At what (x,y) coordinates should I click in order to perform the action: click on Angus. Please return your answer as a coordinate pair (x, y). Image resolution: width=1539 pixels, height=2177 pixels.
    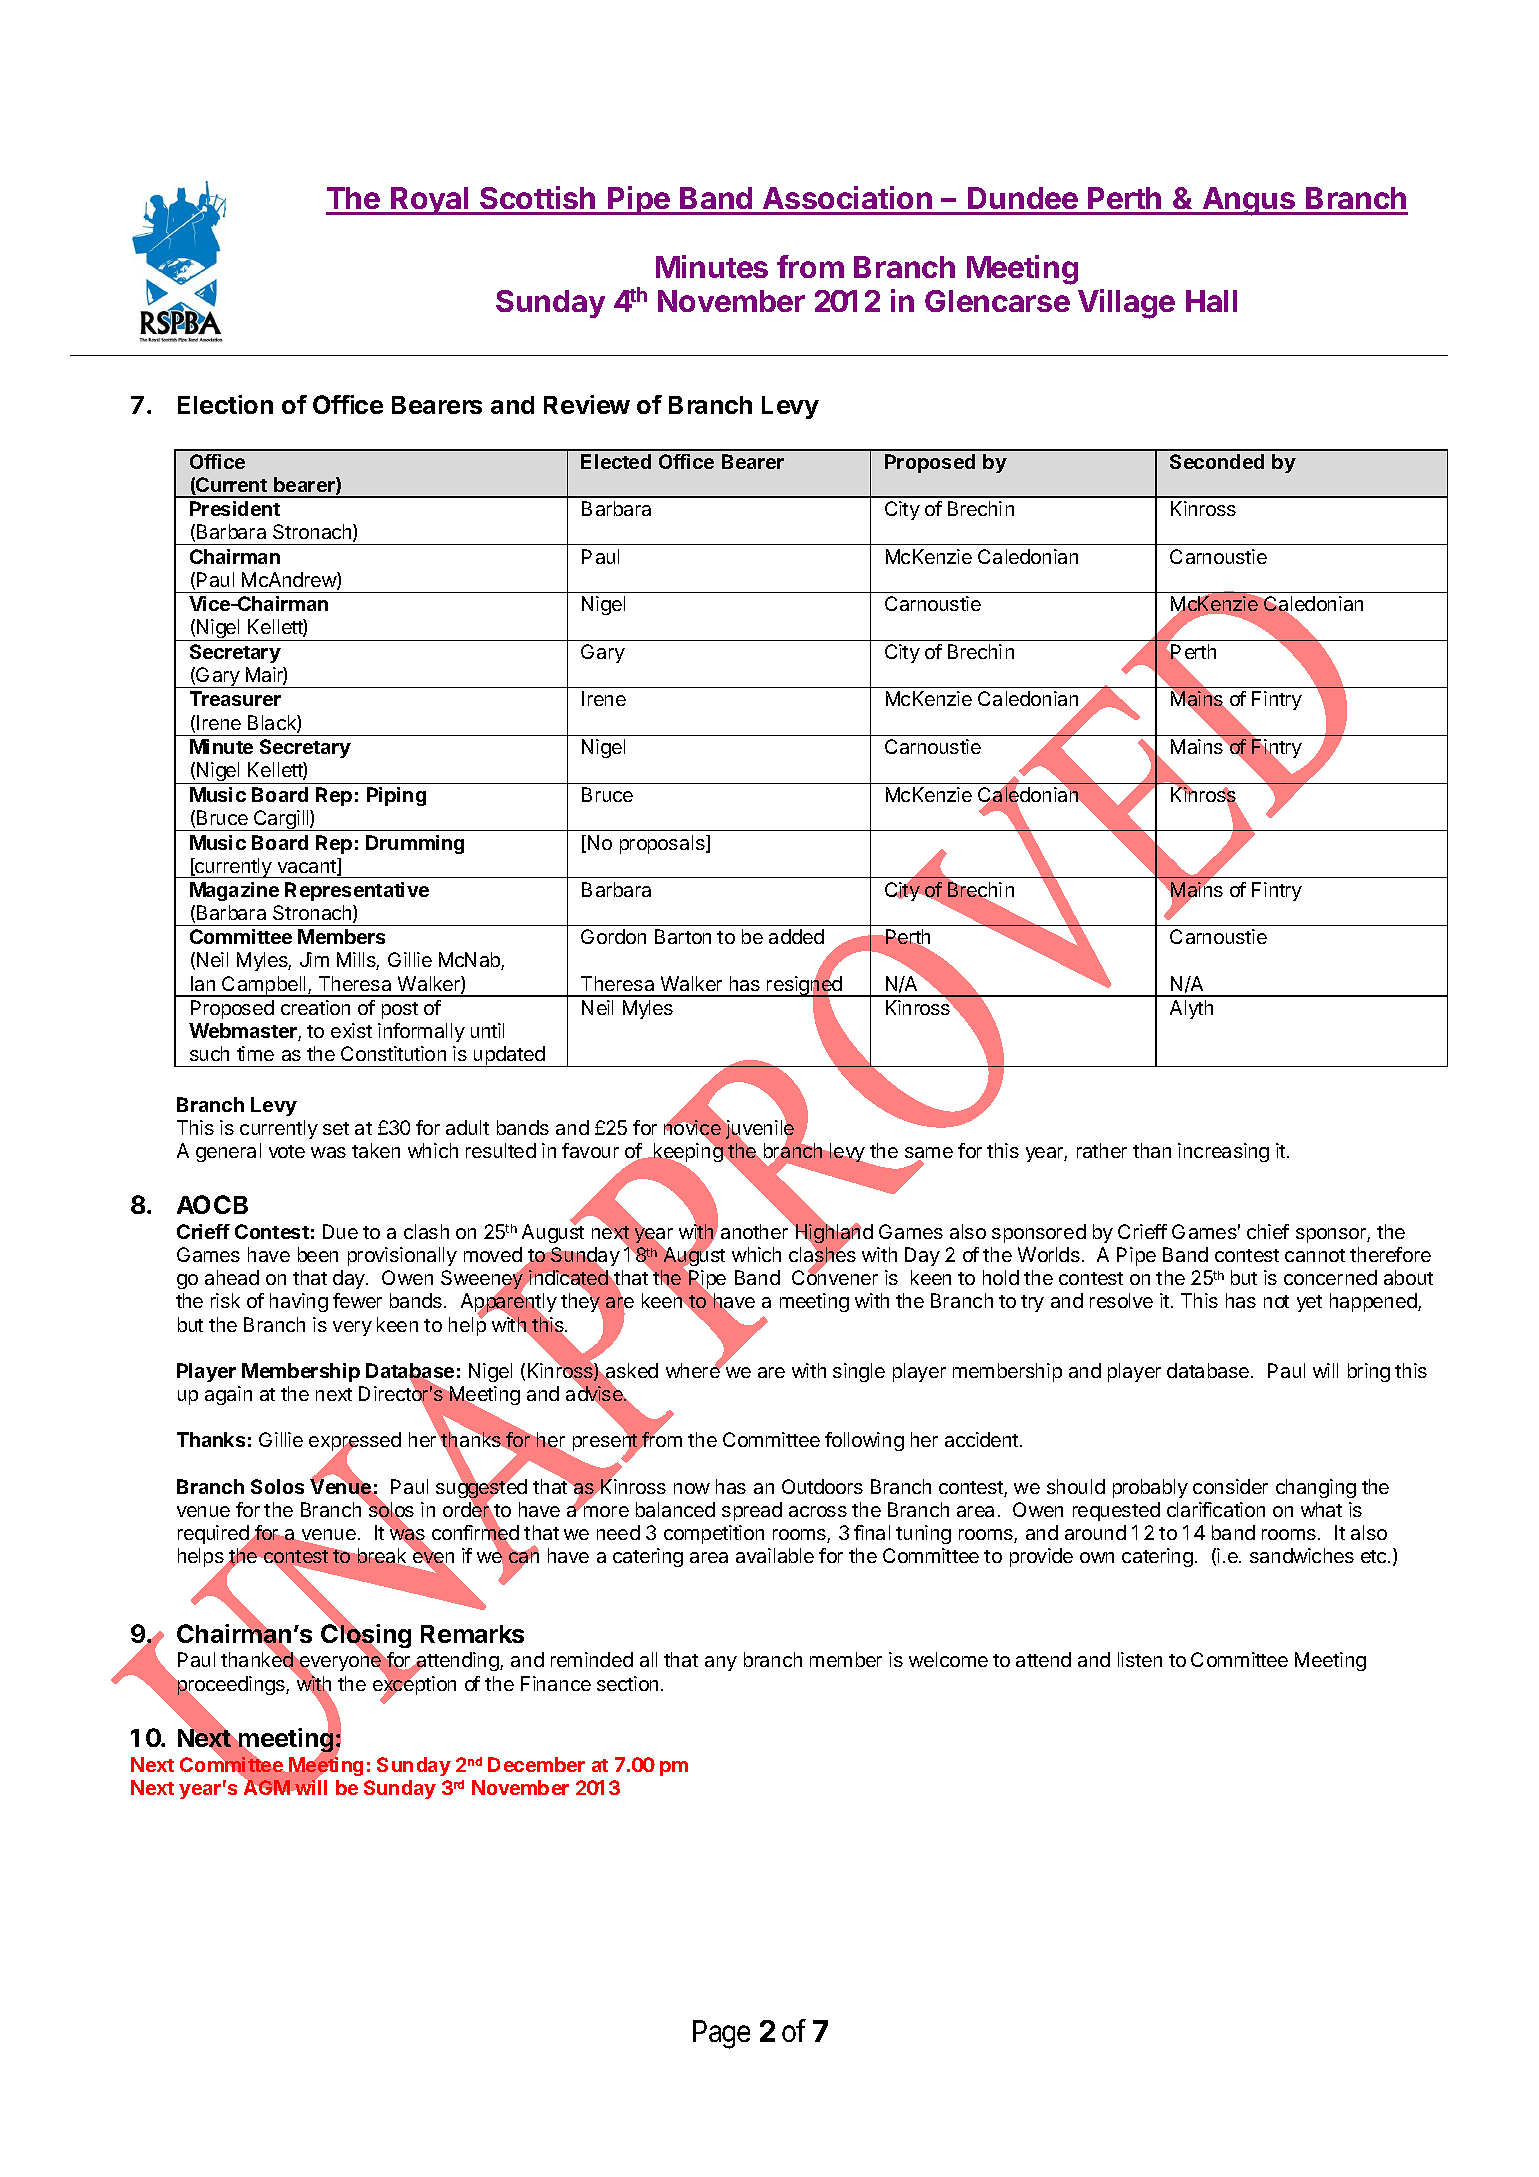
    Looking at the image, I should click on (1249, 201).
